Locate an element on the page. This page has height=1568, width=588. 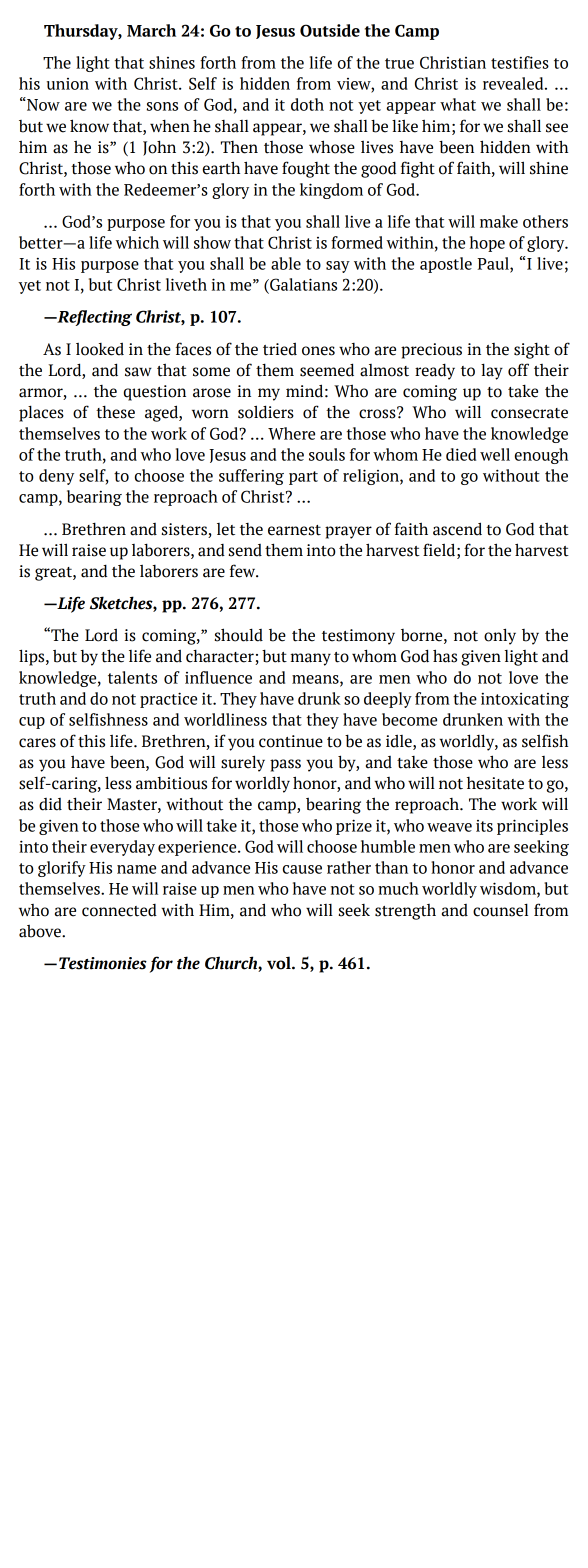
union is located at coordinates (68, 84).
